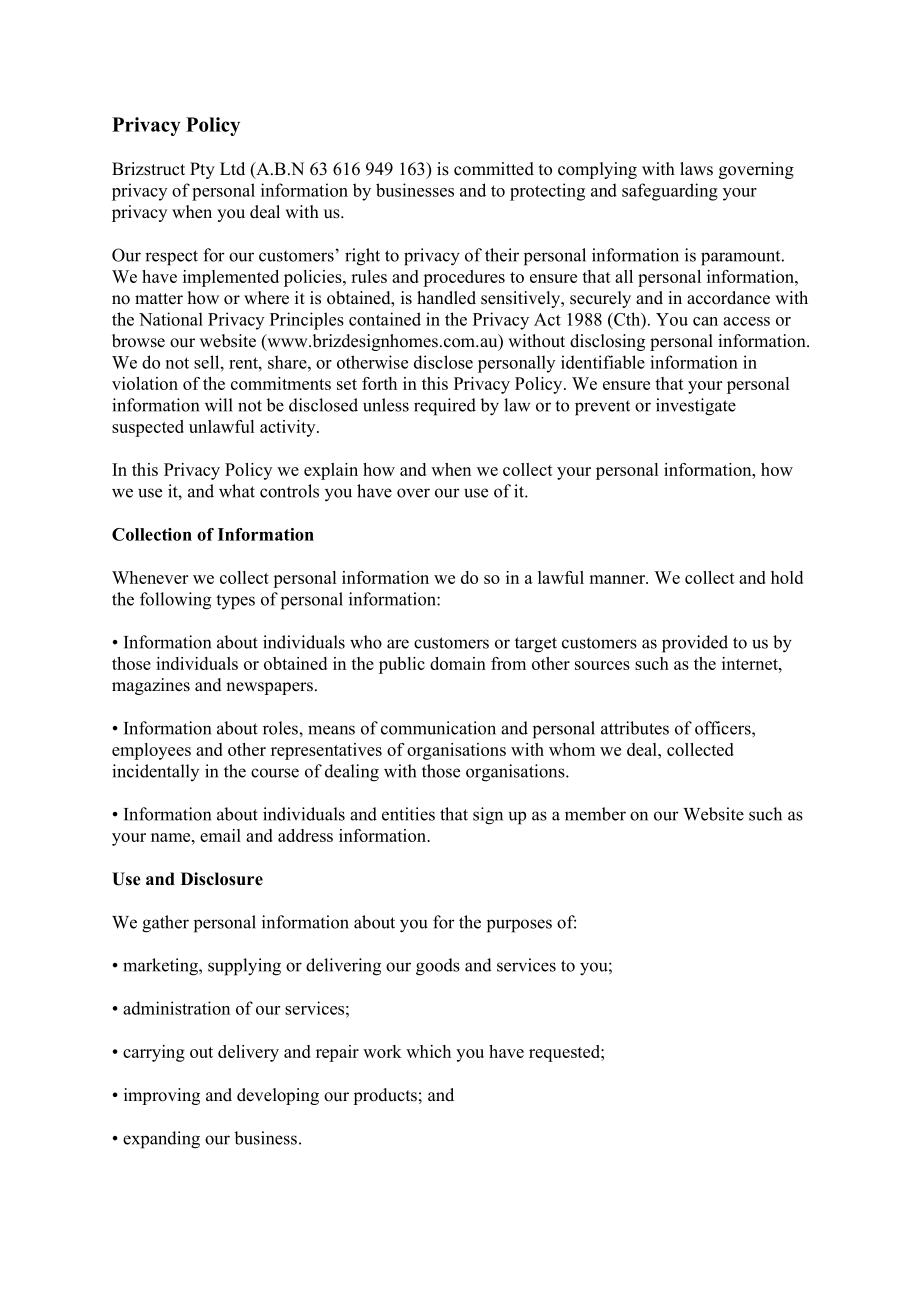 The image size is (924, 1308). What do you see at coordinates (222, 879) in the page?
I see `Disclosure` at bounding box center [222, 879].
